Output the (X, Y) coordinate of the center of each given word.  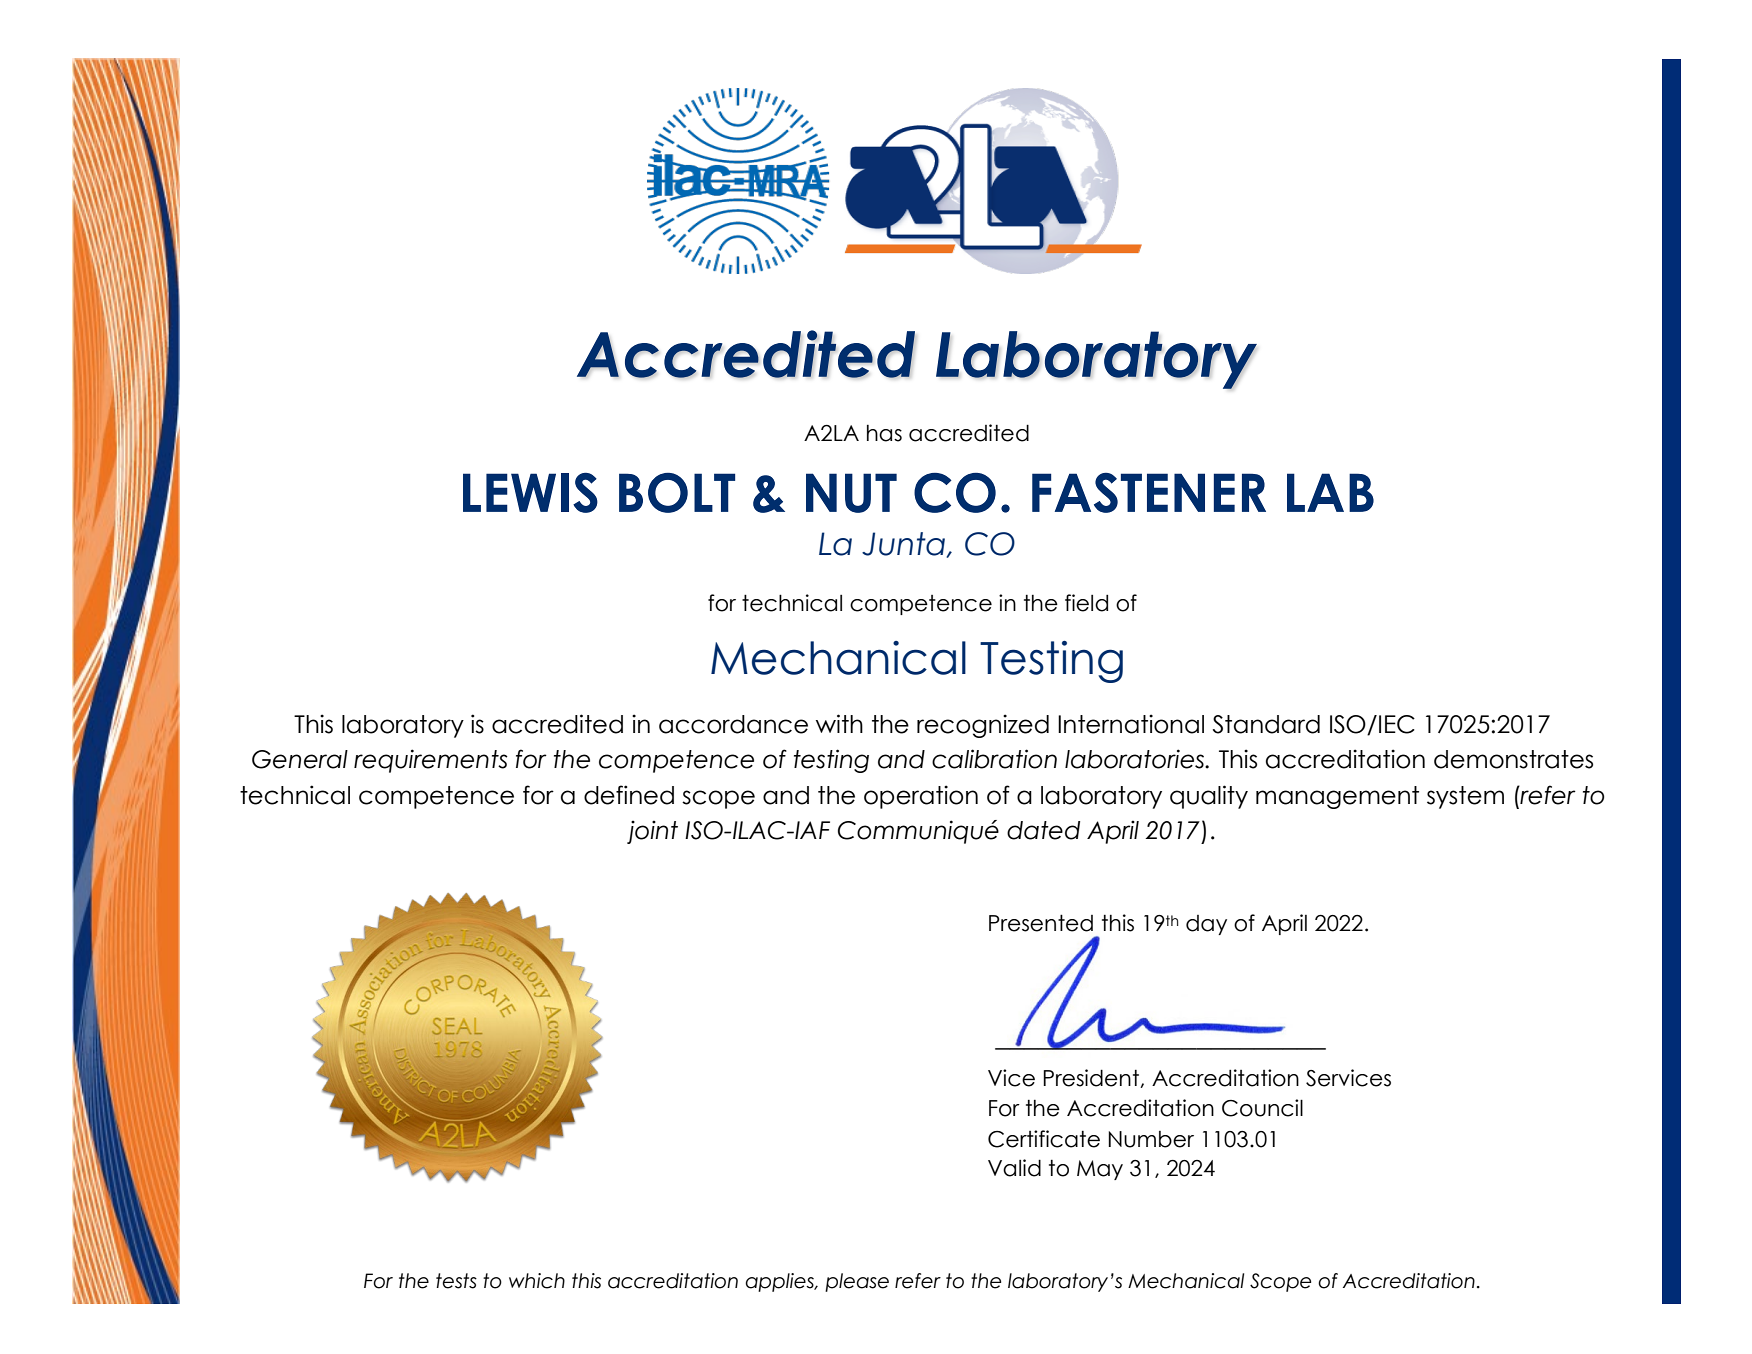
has (884, 433)
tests (456, 1281)
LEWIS (530, 493)
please (857, 1282)
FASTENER (1149, 493)
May (1100, 1170)
